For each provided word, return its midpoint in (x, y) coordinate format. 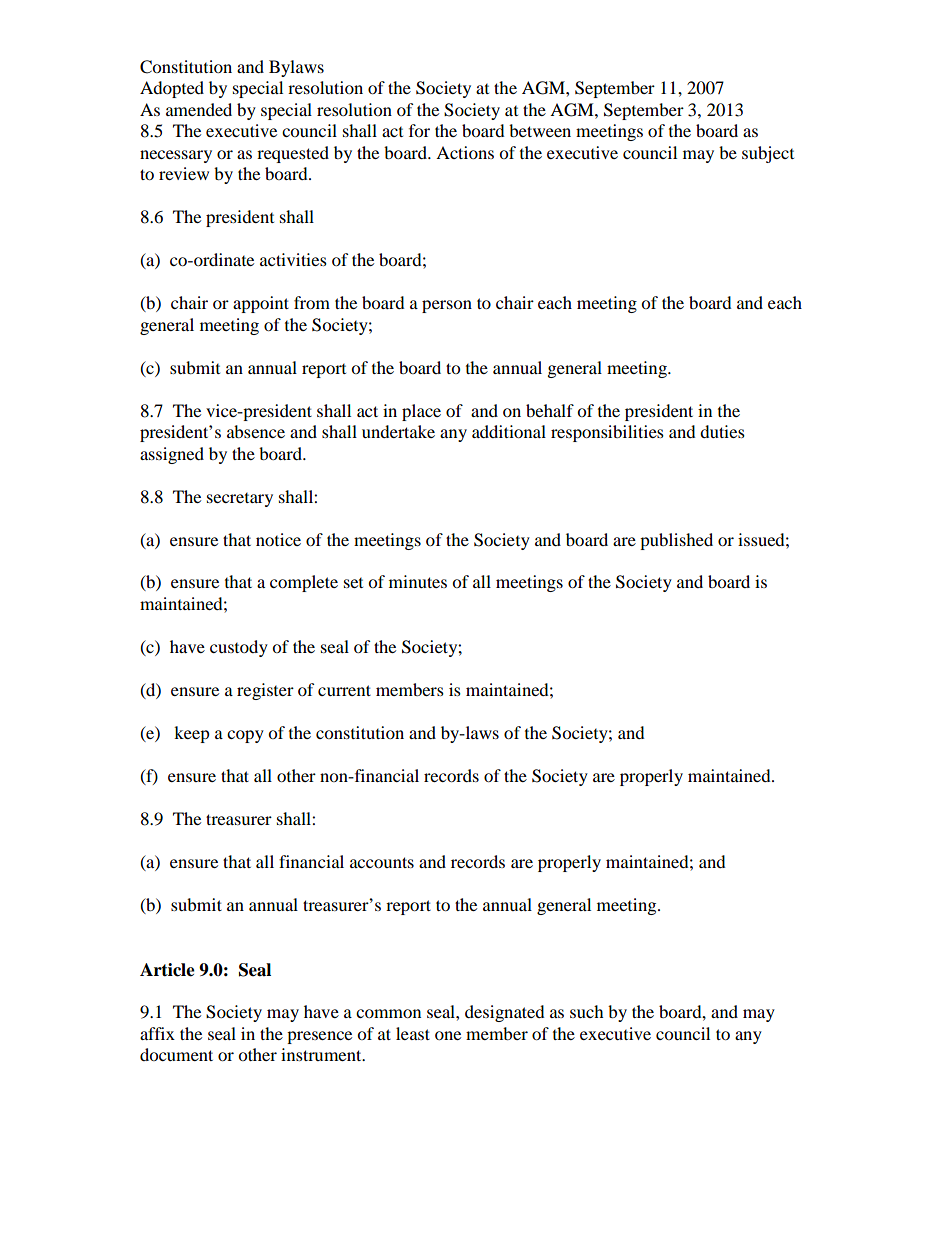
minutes (418, 581)
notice (278, 539)
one (448, 1035)
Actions (465, 152)
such (587, 1011)
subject (768, 154)
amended (199, 109)
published (676, 541)
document (176, 1054)
